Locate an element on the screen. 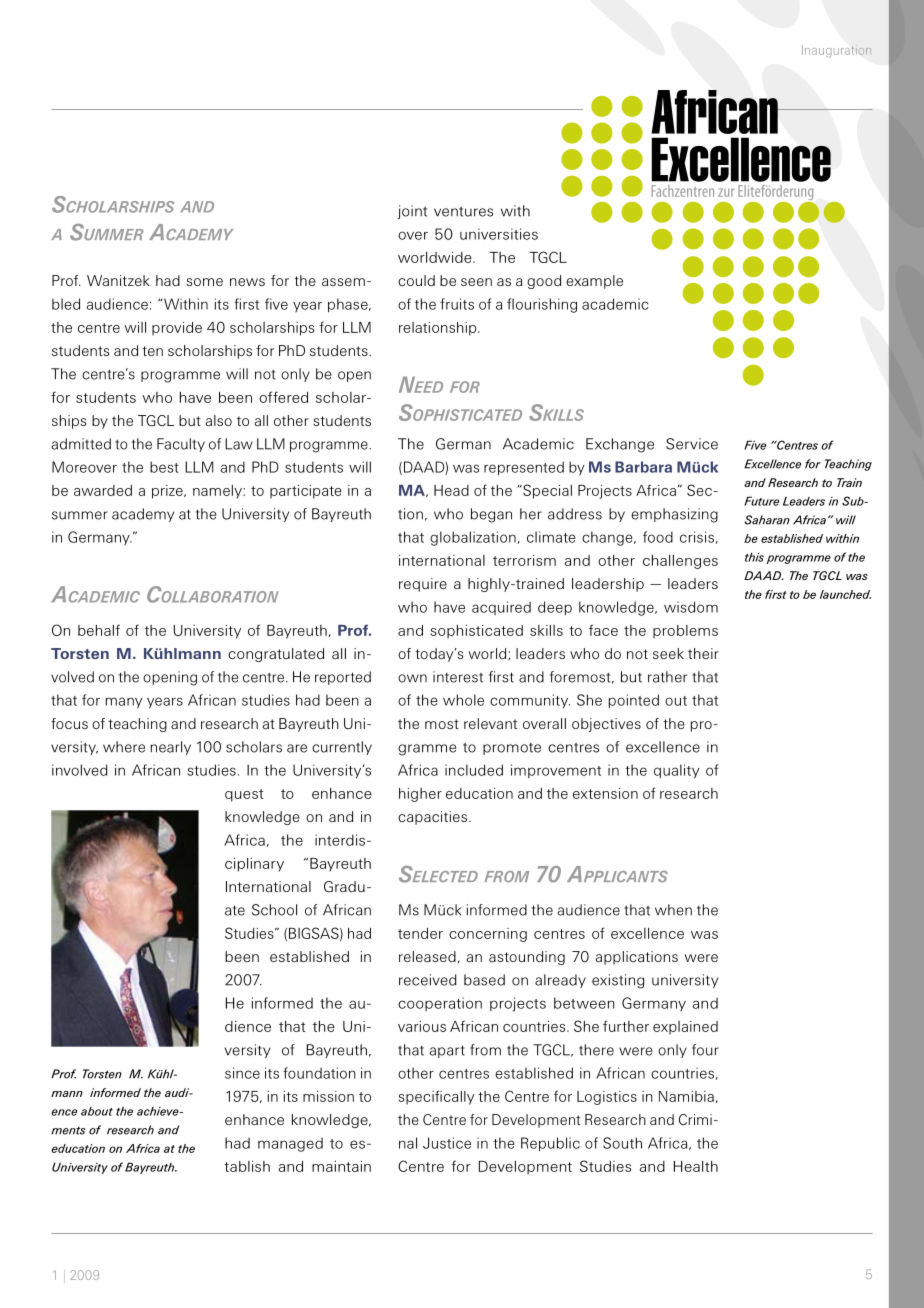  whole is located at coordinates (463, 700).
